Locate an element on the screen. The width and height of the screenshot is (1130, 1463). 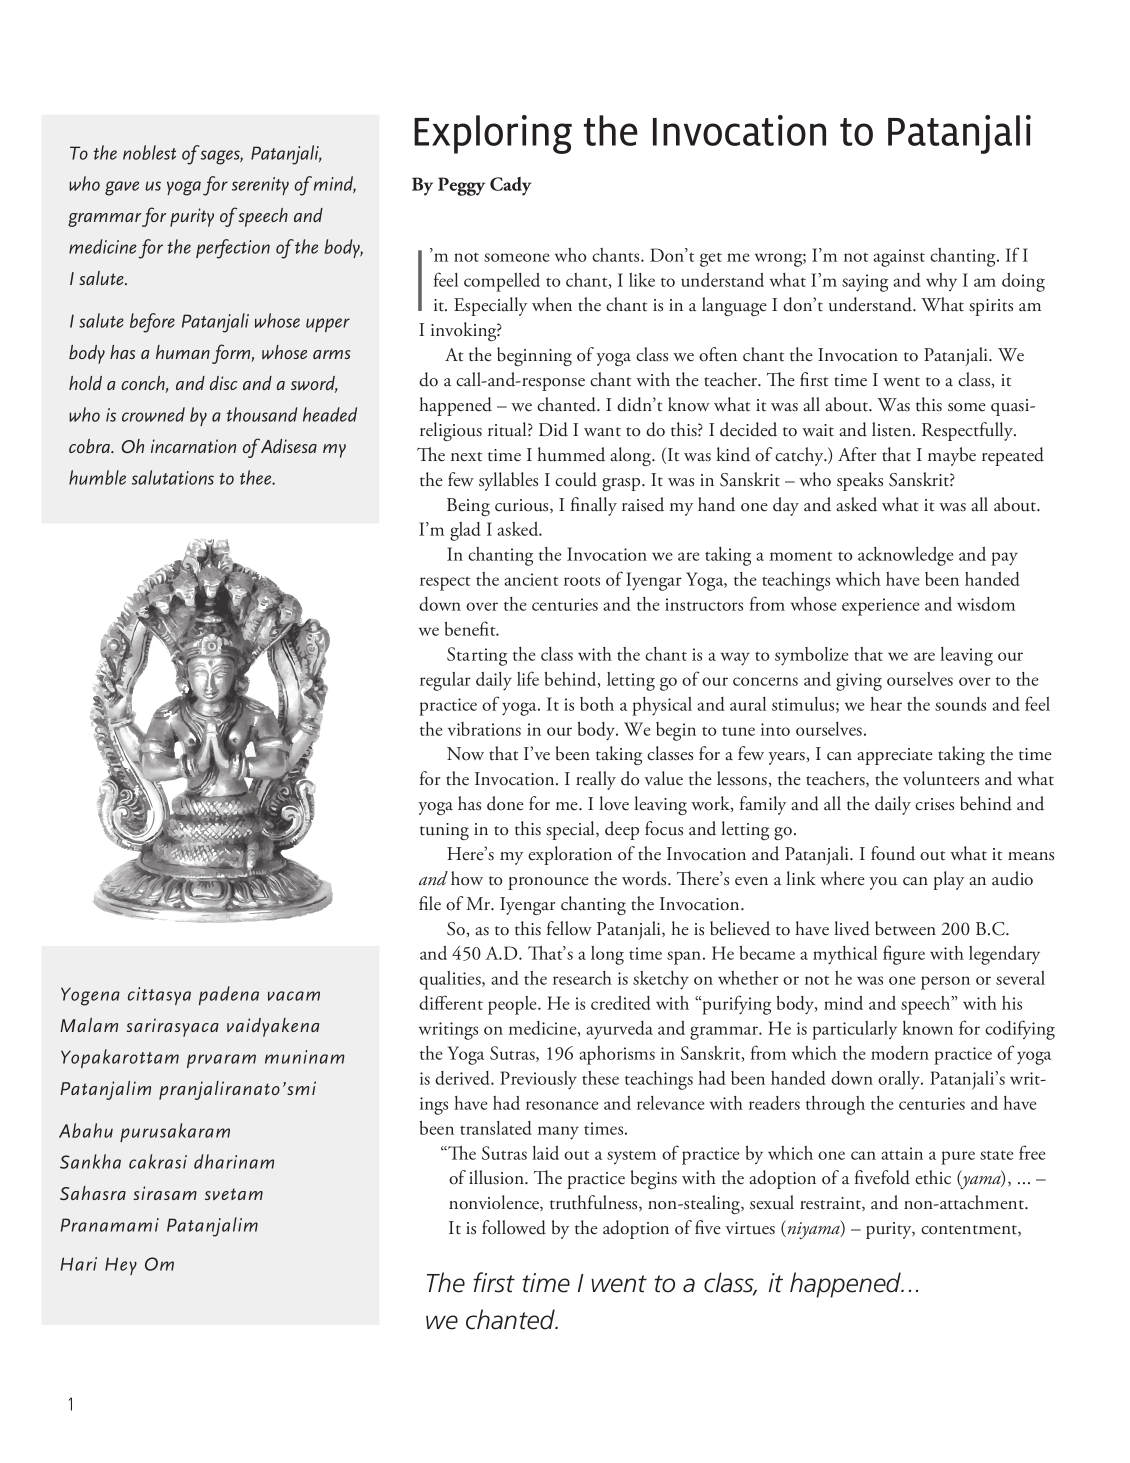
noblest is located at coordinates (149, 152).
